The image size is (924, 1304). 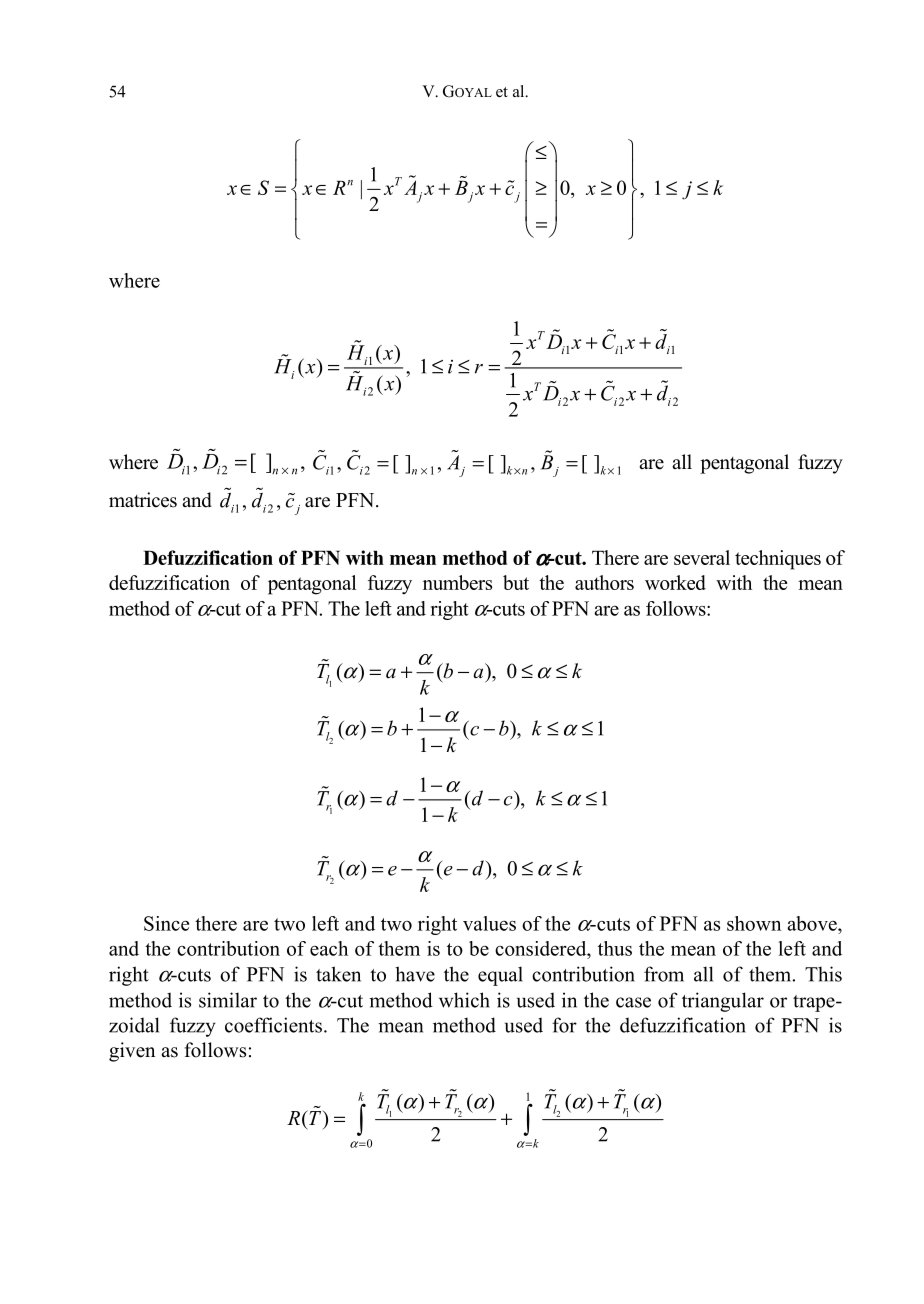 I want to click on values, so click(x=489, y=923).
